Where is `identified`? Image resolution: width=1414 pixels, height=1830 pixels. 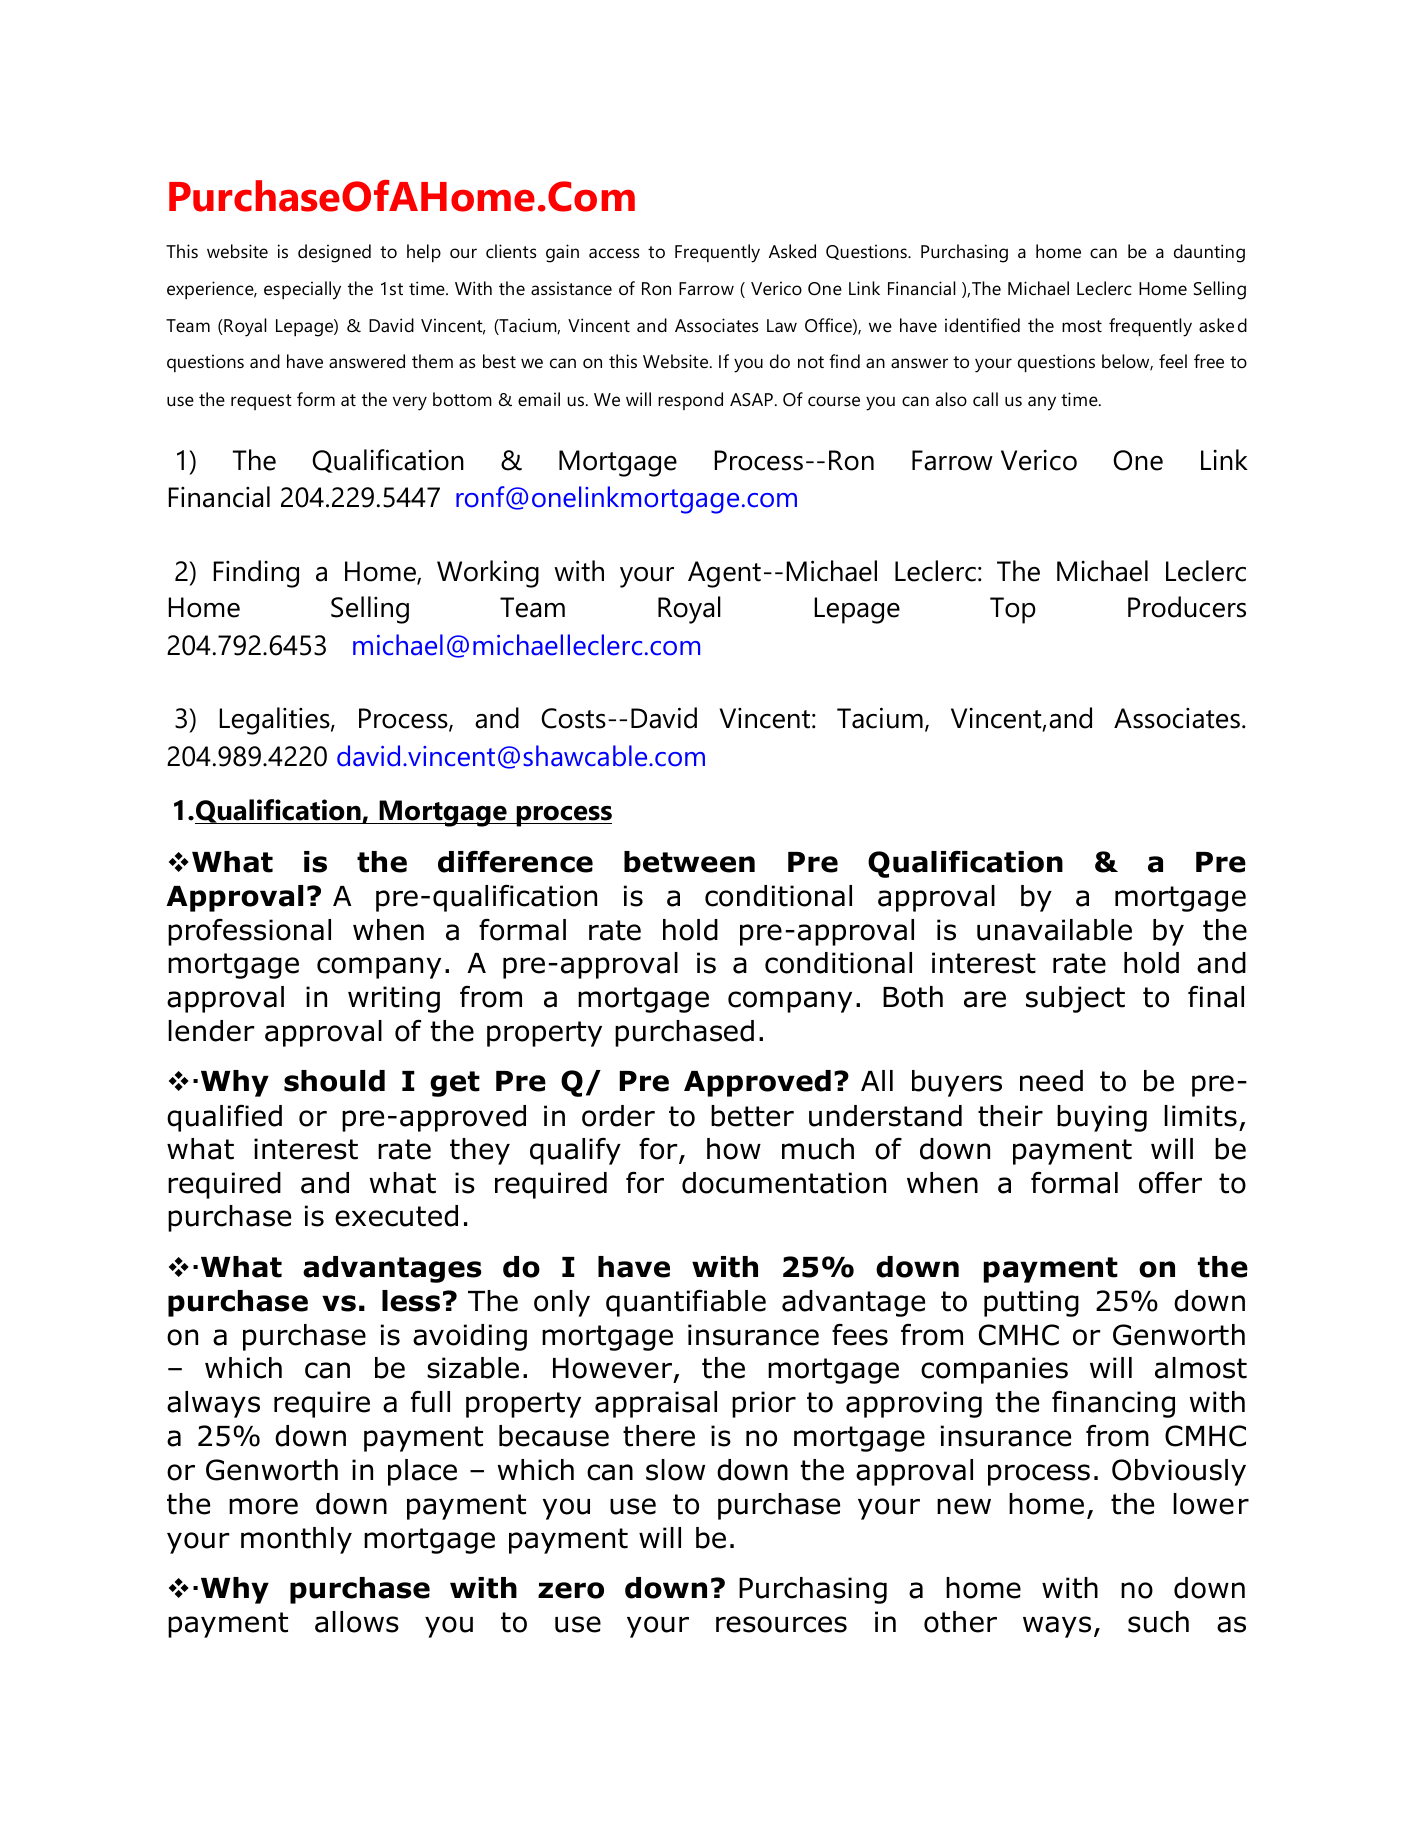
identified is located at coordinates (982, 325).
